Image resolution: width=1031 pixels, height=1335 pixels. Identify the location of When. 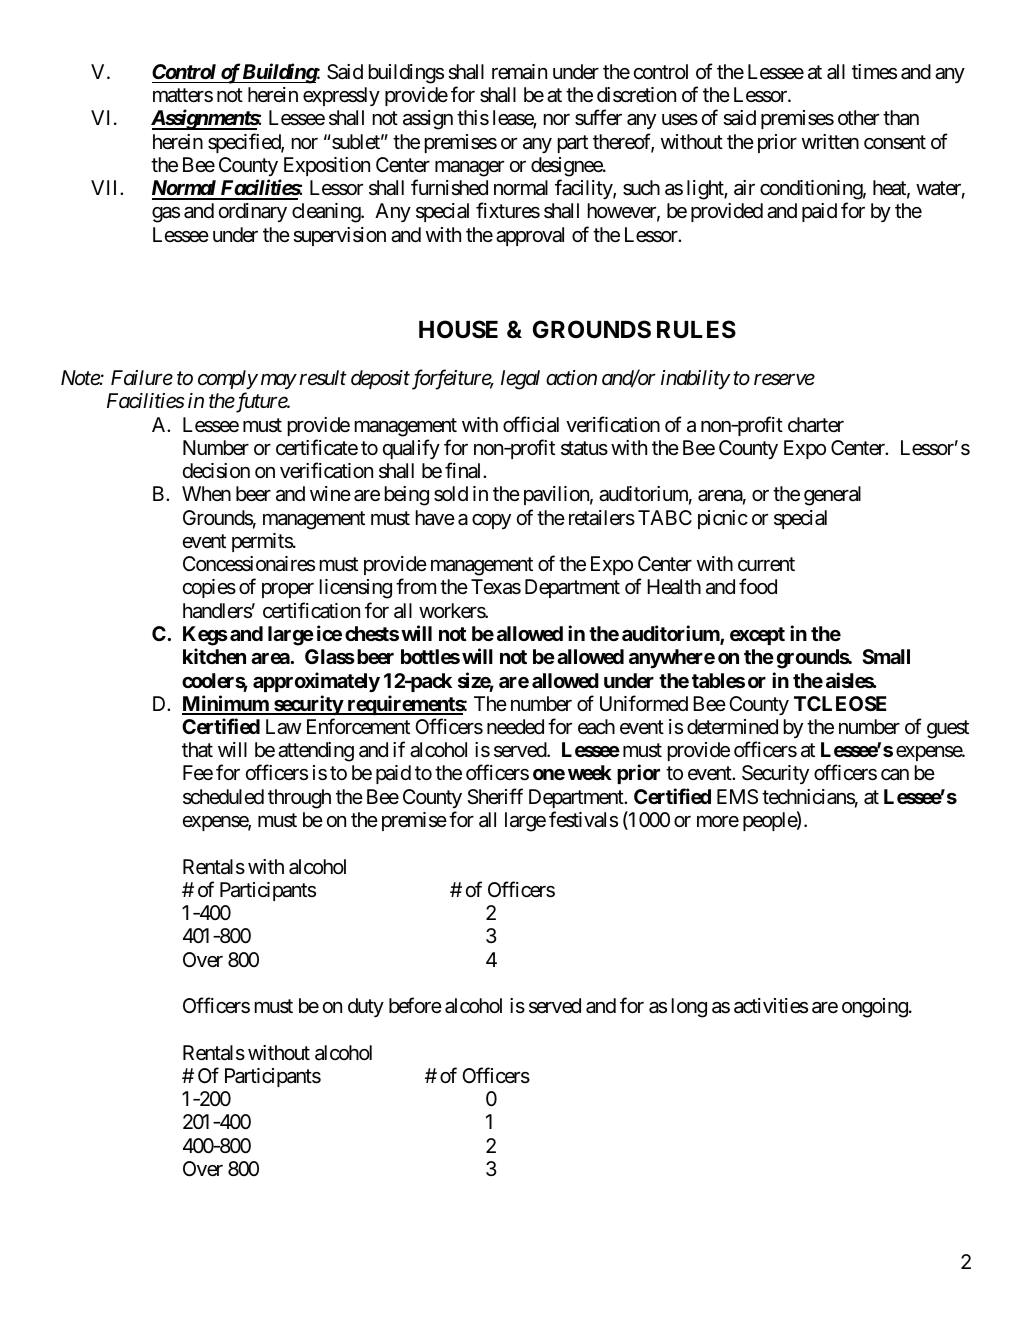
(206, 493).
